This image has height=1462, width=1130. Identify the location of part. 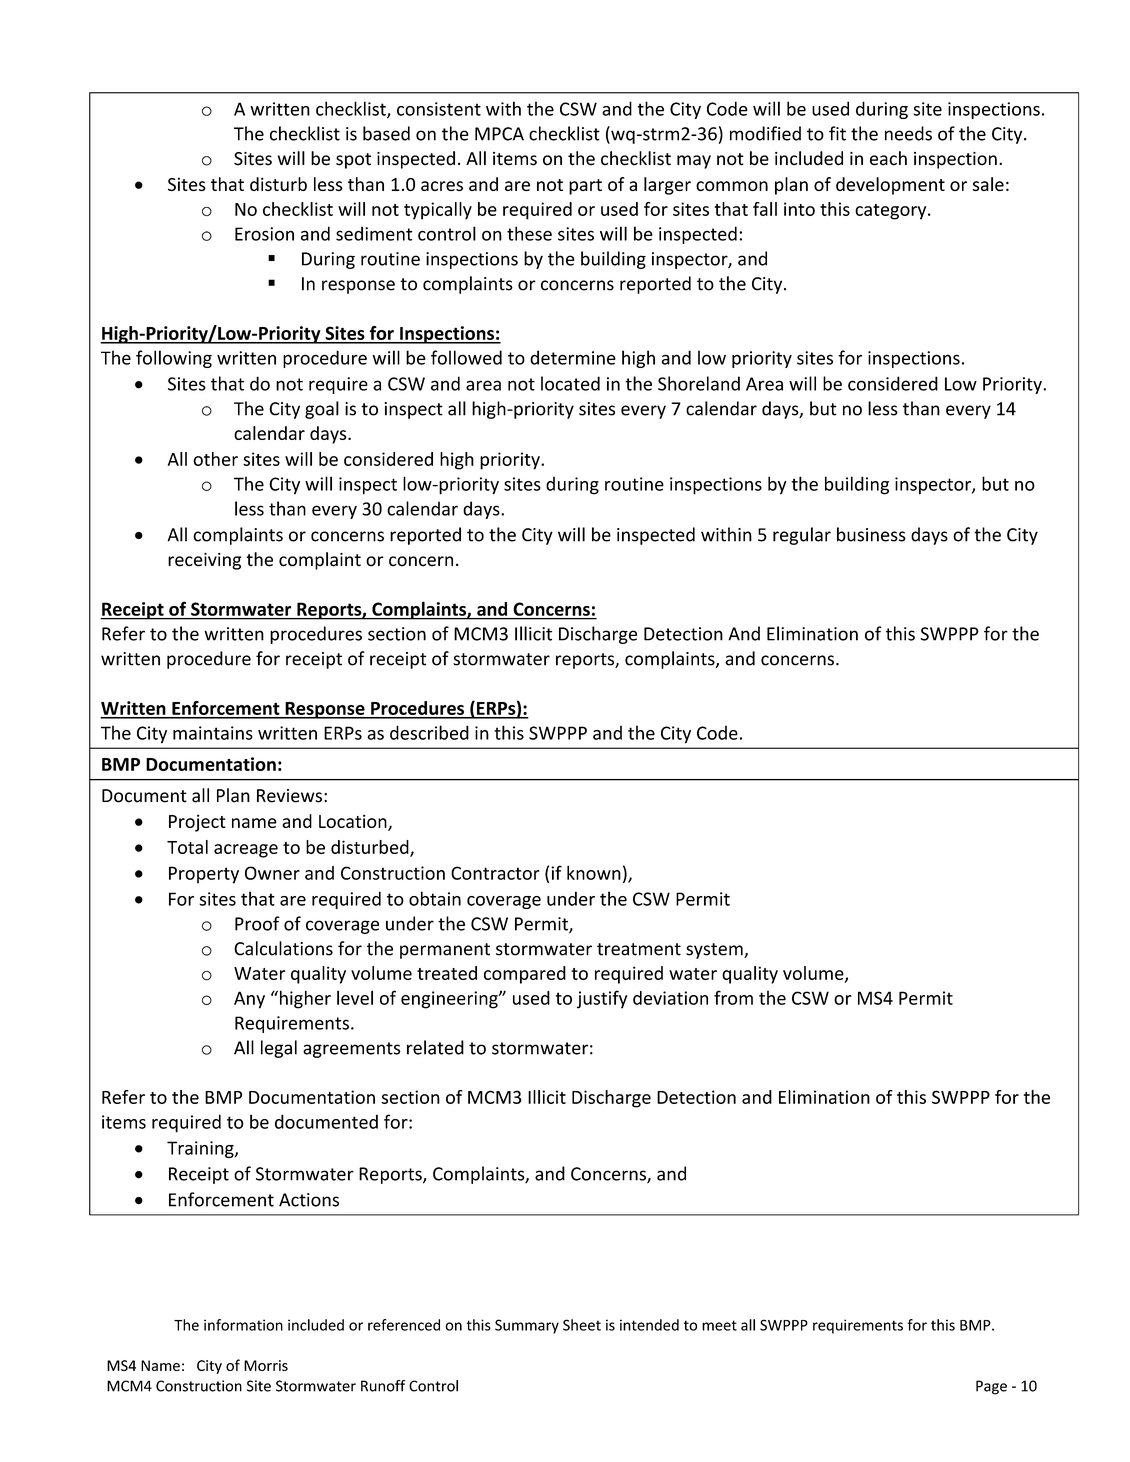
(585, 187).
